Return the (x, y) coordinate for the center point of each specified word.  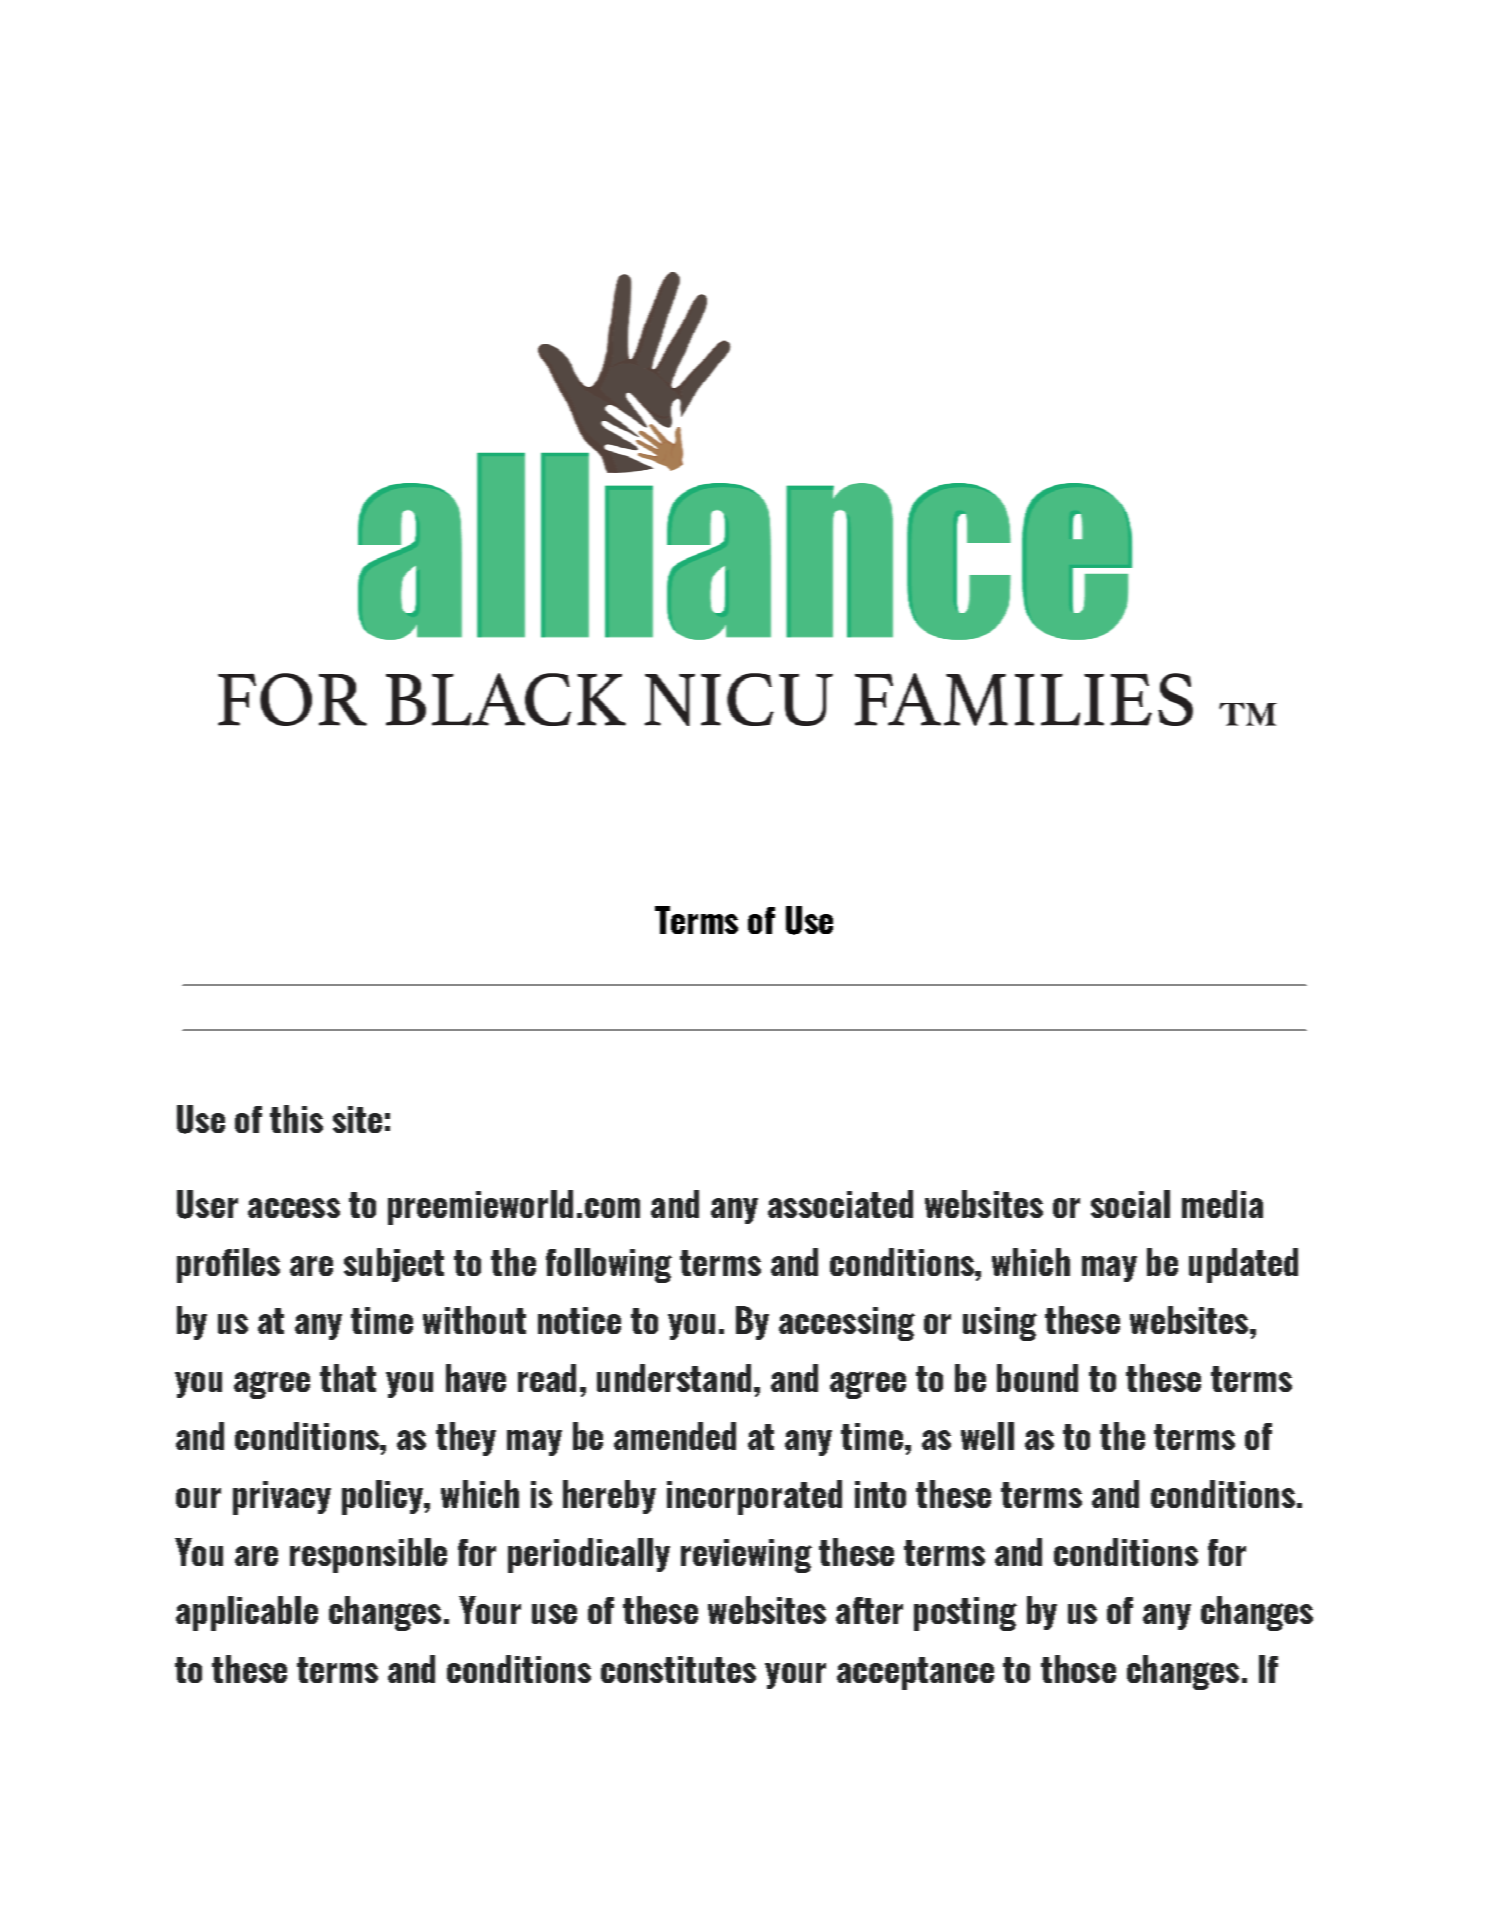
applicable (247, 1613)
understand (674, 1378)
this (296, 1119)
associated (840, 1204)
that (348, 1378)
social (1130, 1204)
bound (1037, 1378)
